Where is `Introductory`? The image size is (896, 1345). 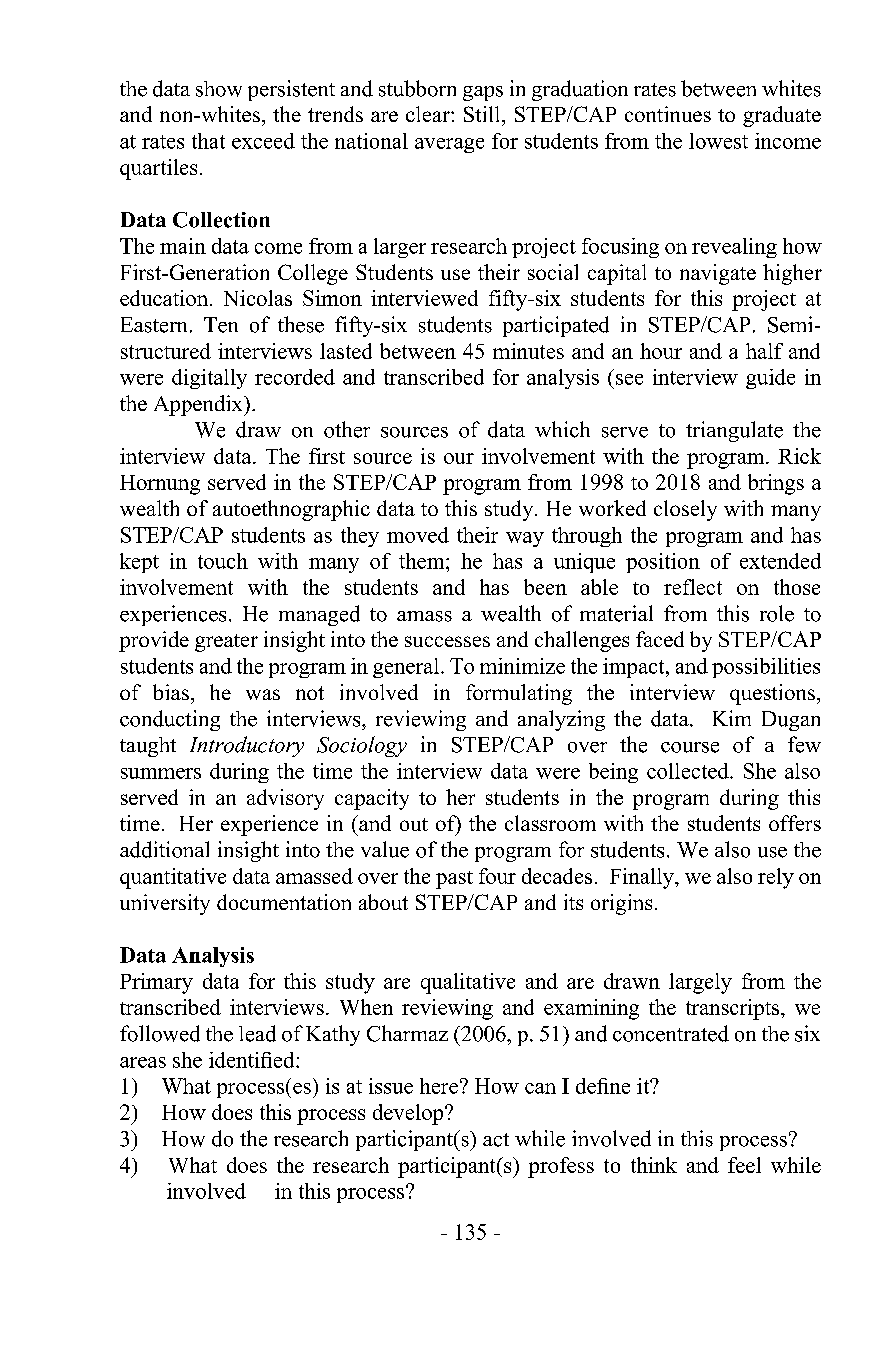
Introductory is located at coordinates (247, 746).
